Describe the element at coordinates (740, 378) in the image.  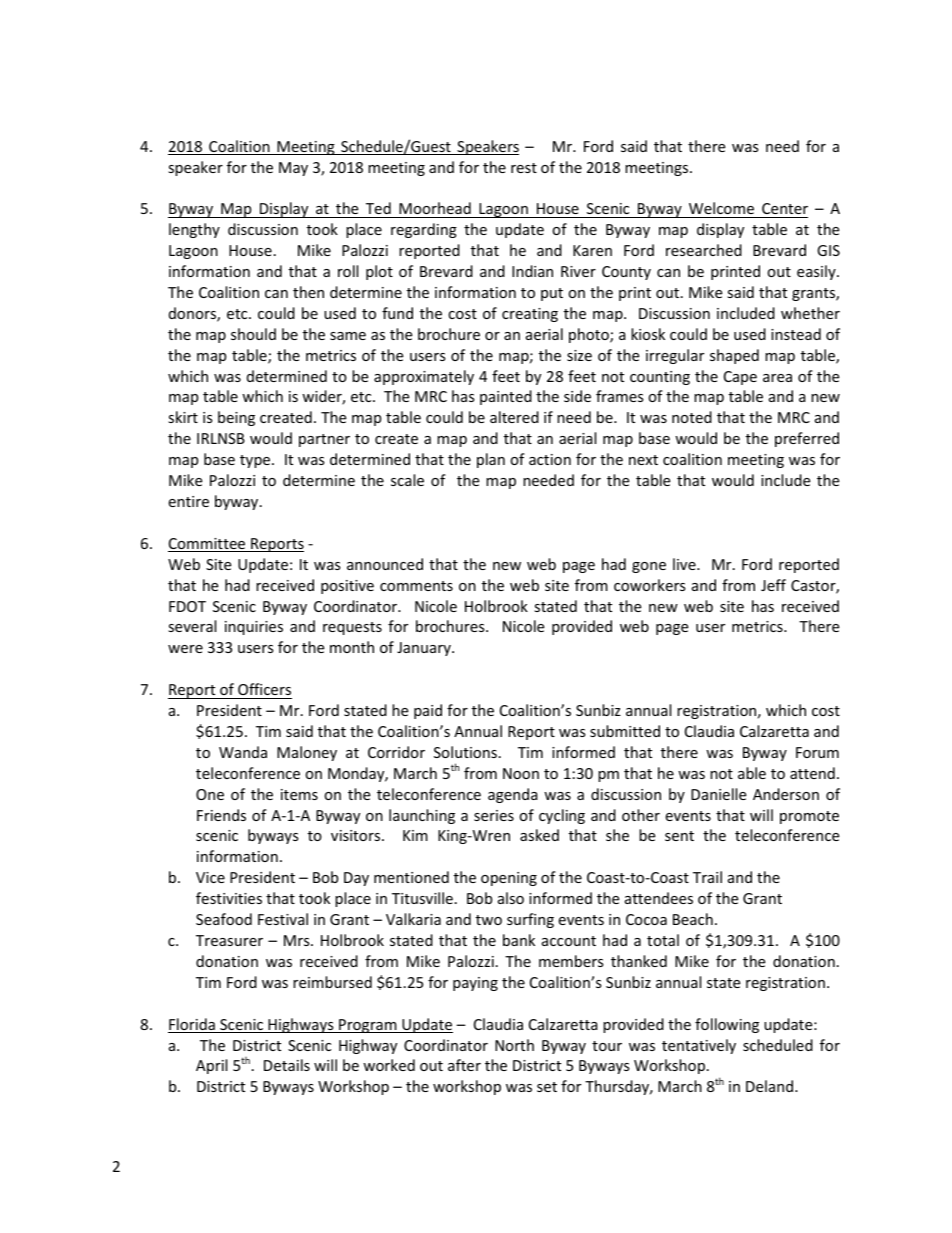
I see `Cape` at that location.
